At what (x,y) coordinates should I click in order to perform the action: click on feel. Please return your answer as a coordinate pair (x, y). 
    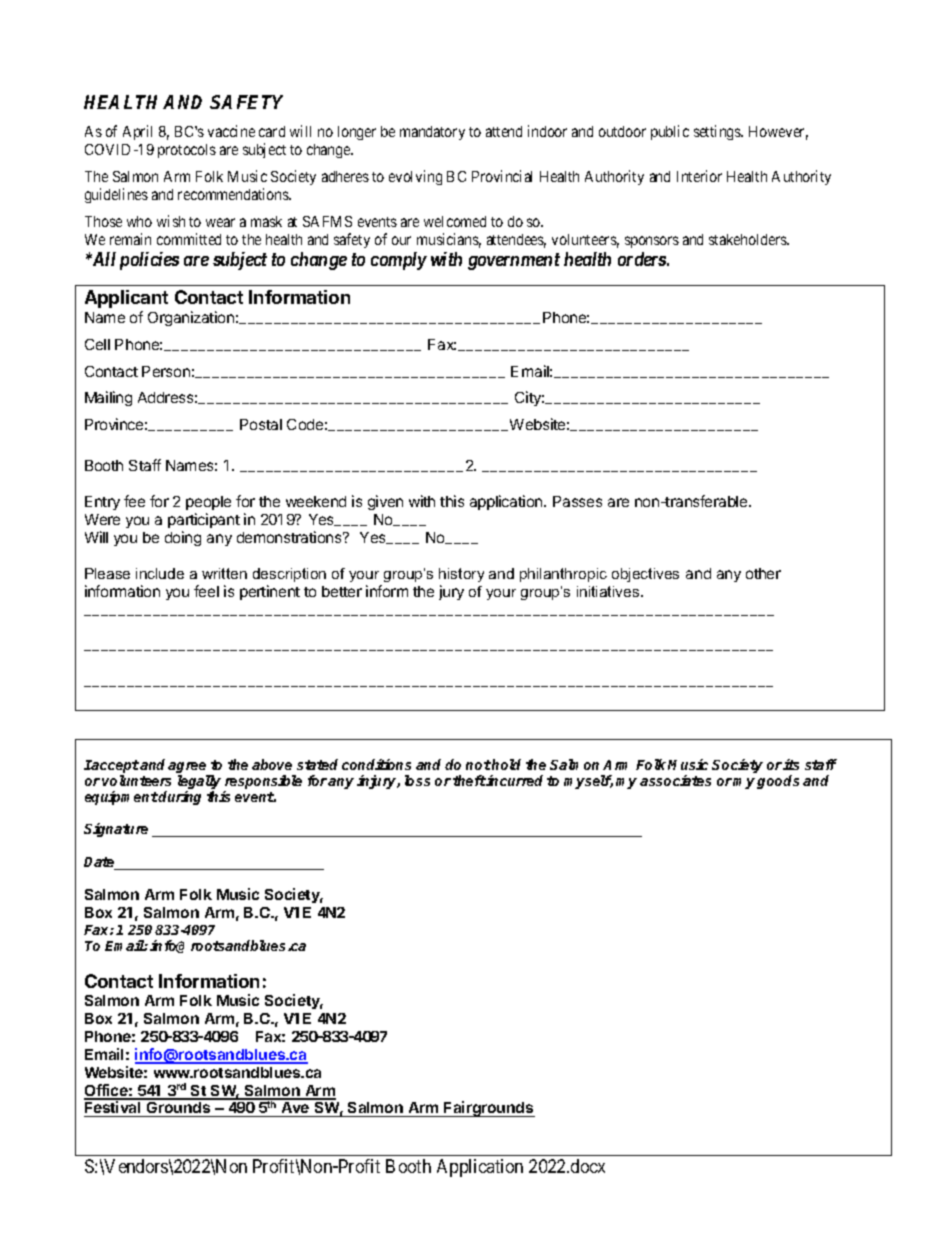
    Looking at the image, I should click on (206, 591).
